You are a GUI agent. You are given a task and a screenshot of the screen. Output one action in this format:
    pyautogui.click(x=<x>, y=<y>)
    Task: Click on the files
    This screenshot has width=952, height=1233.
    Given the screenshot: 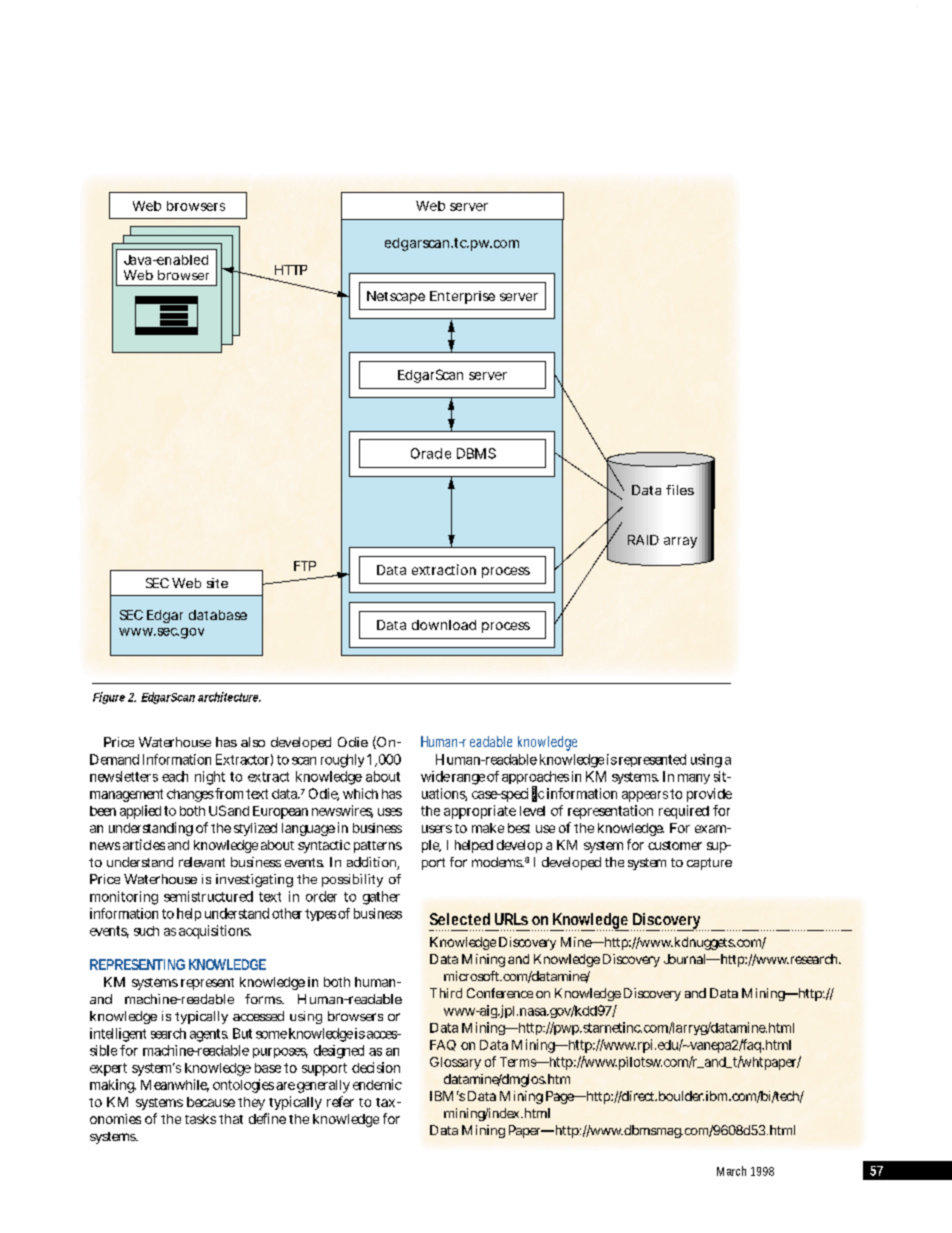 What is the action you would take?
    pyautogui.click(x=680, y=490)
